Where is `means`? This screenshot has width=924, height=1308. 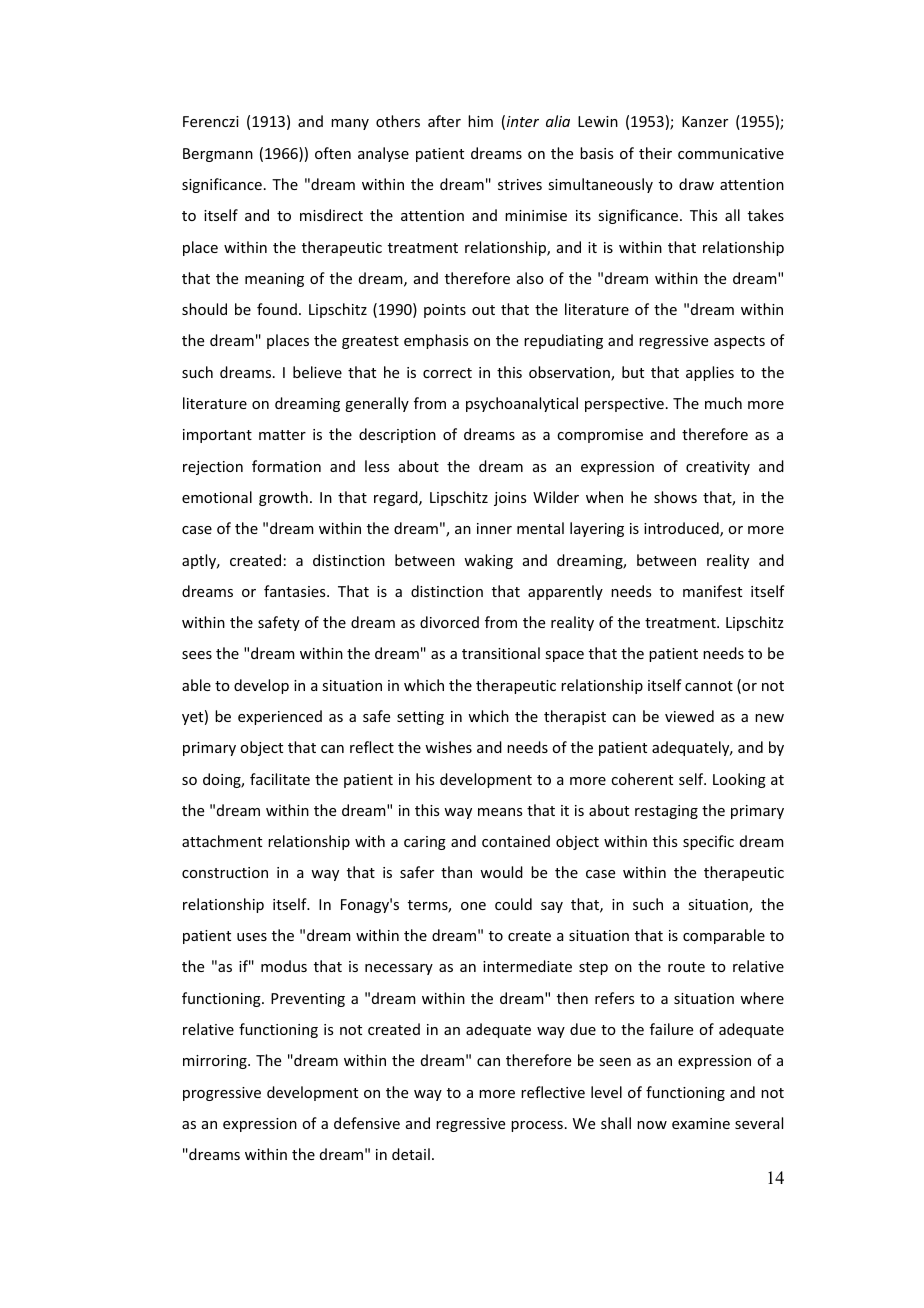 means is located at coordinates (500, 812).
